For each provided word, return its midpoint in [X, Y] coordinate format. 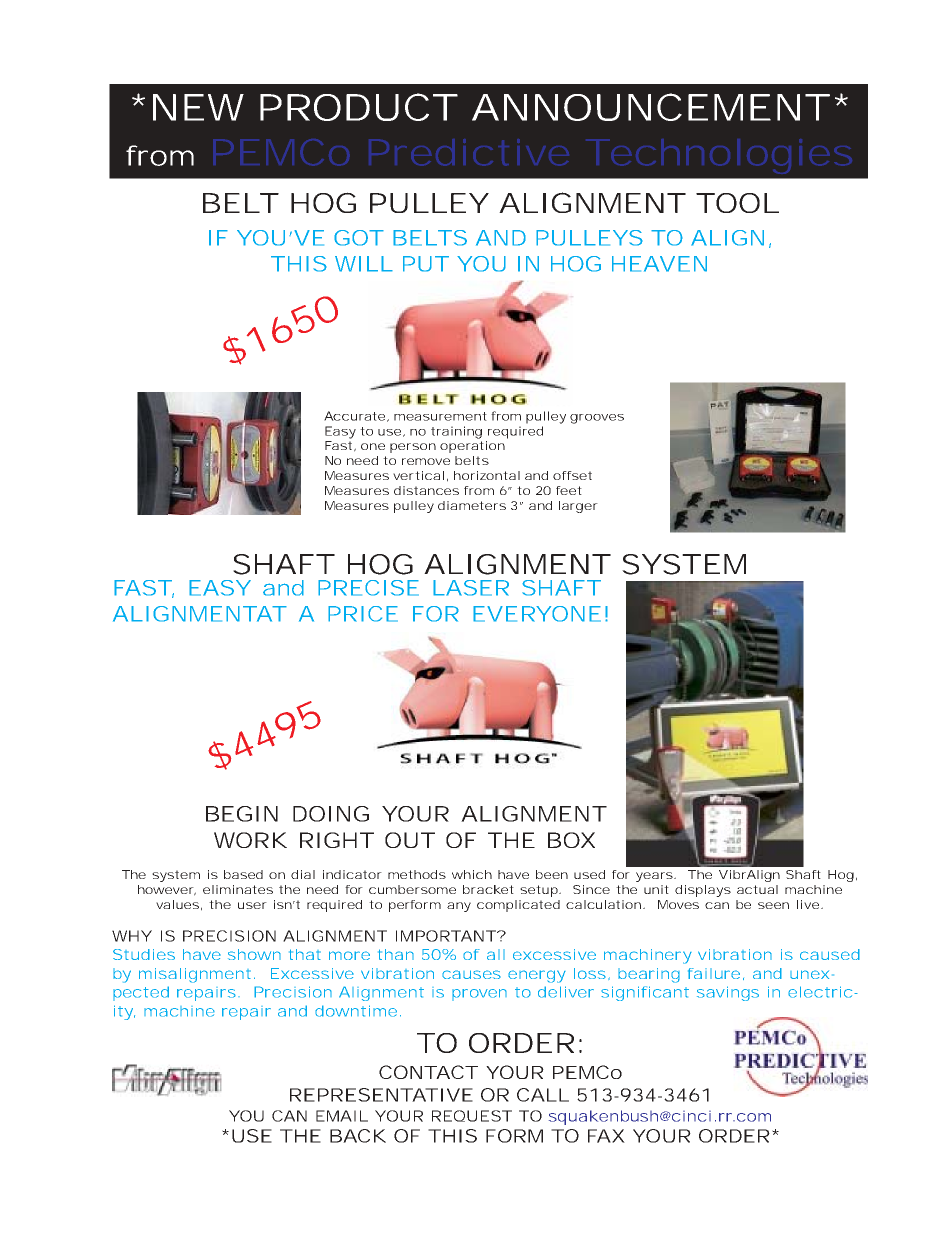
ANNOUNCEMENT [649, 107]
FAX [606, 1136]
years [654, 877]
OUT [409, 840]
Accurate [354, 416]
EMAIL [342, 1116]
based [243, 874]
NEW [198, 107]
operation [472, 447]
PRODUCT [357, 107]
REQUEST [472, 1116]
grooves [597, 419]
